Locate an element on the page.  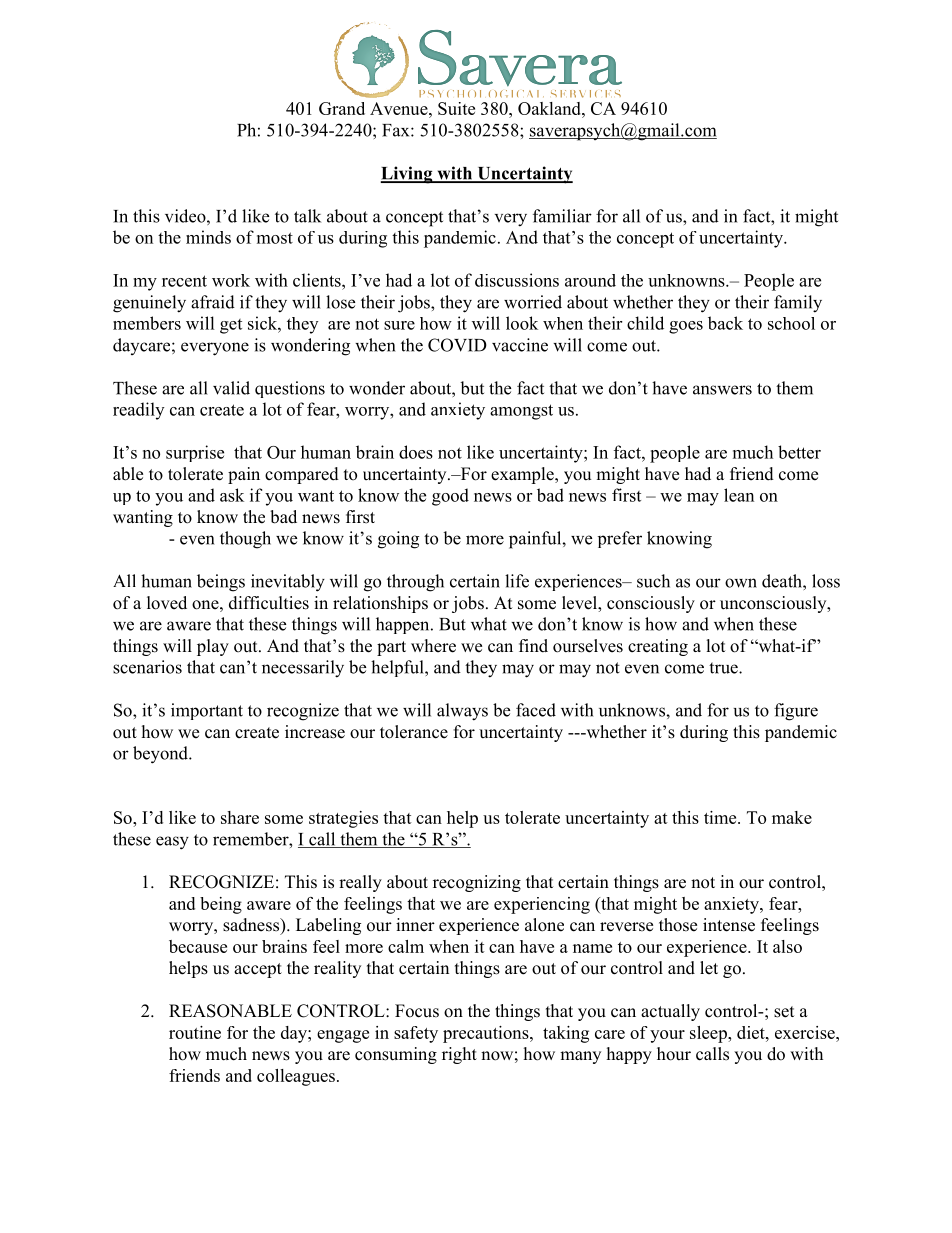
precautions is located at coordinates (487, 1034).
